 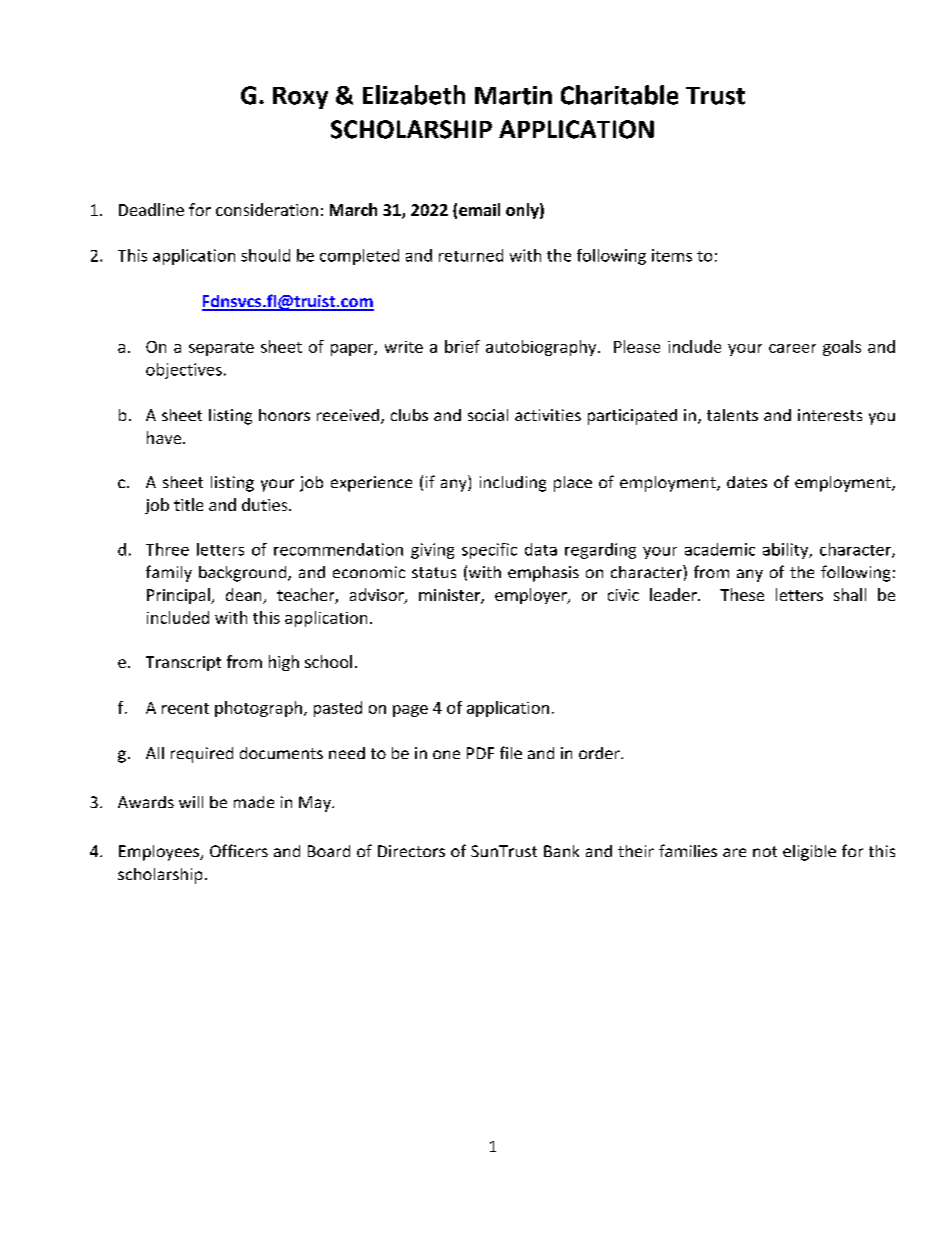 I want to click on Bank, so click(x=561, y=851).
